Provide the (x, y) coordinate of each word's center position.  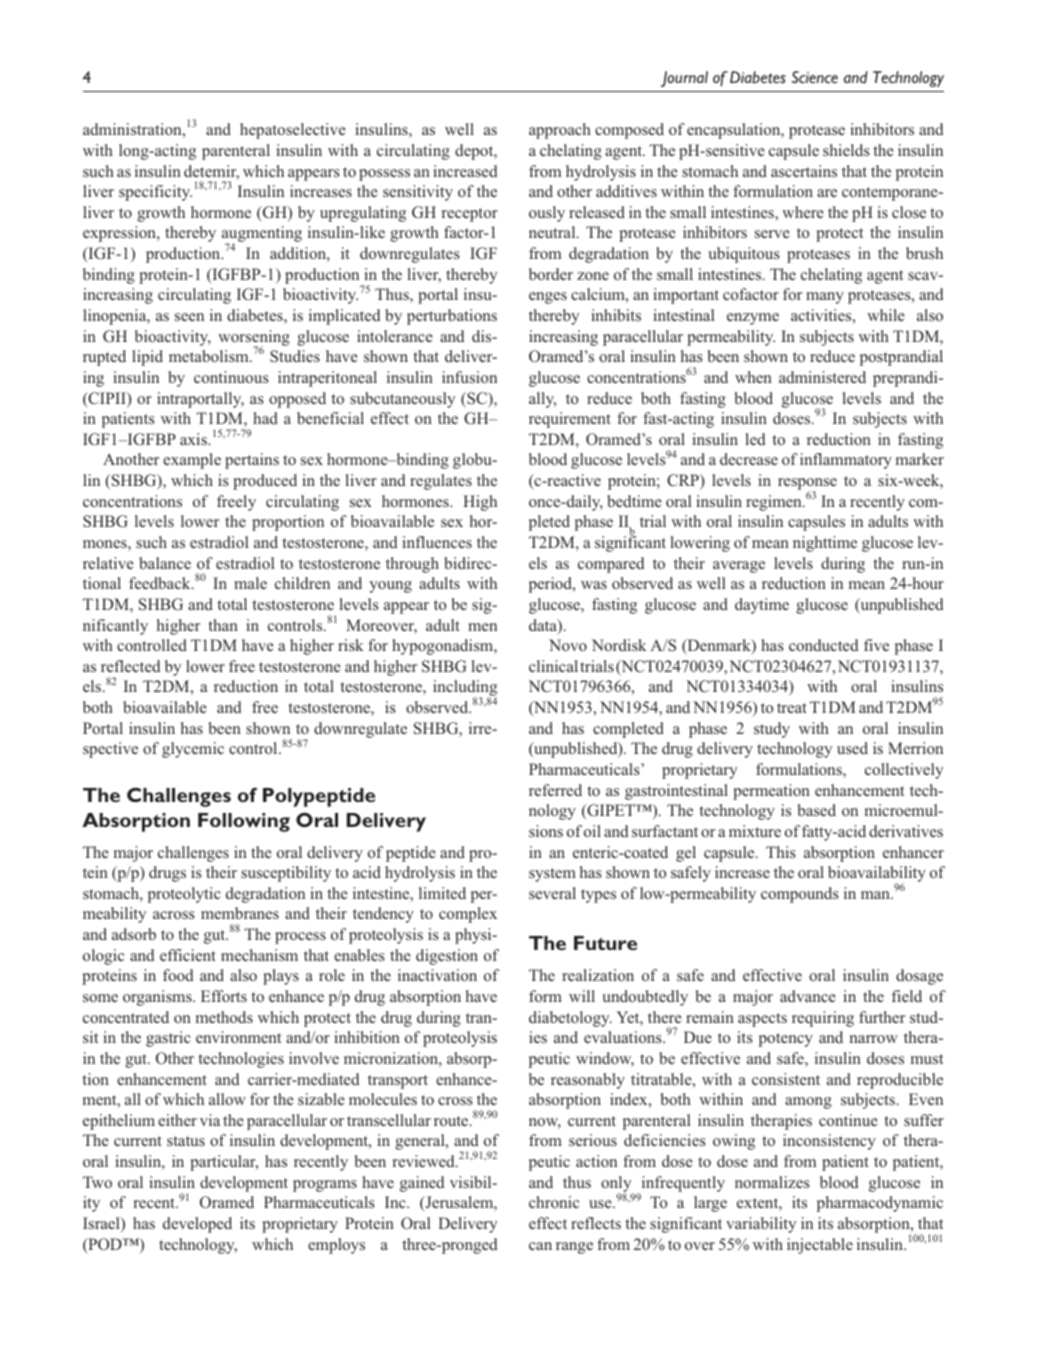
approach (560, 131)
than (223, 625)
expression (120, 234)
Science (815, 77)
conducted (823, 645)
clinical (553, 666)
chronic (554, 1202)
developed (197, 1225)
